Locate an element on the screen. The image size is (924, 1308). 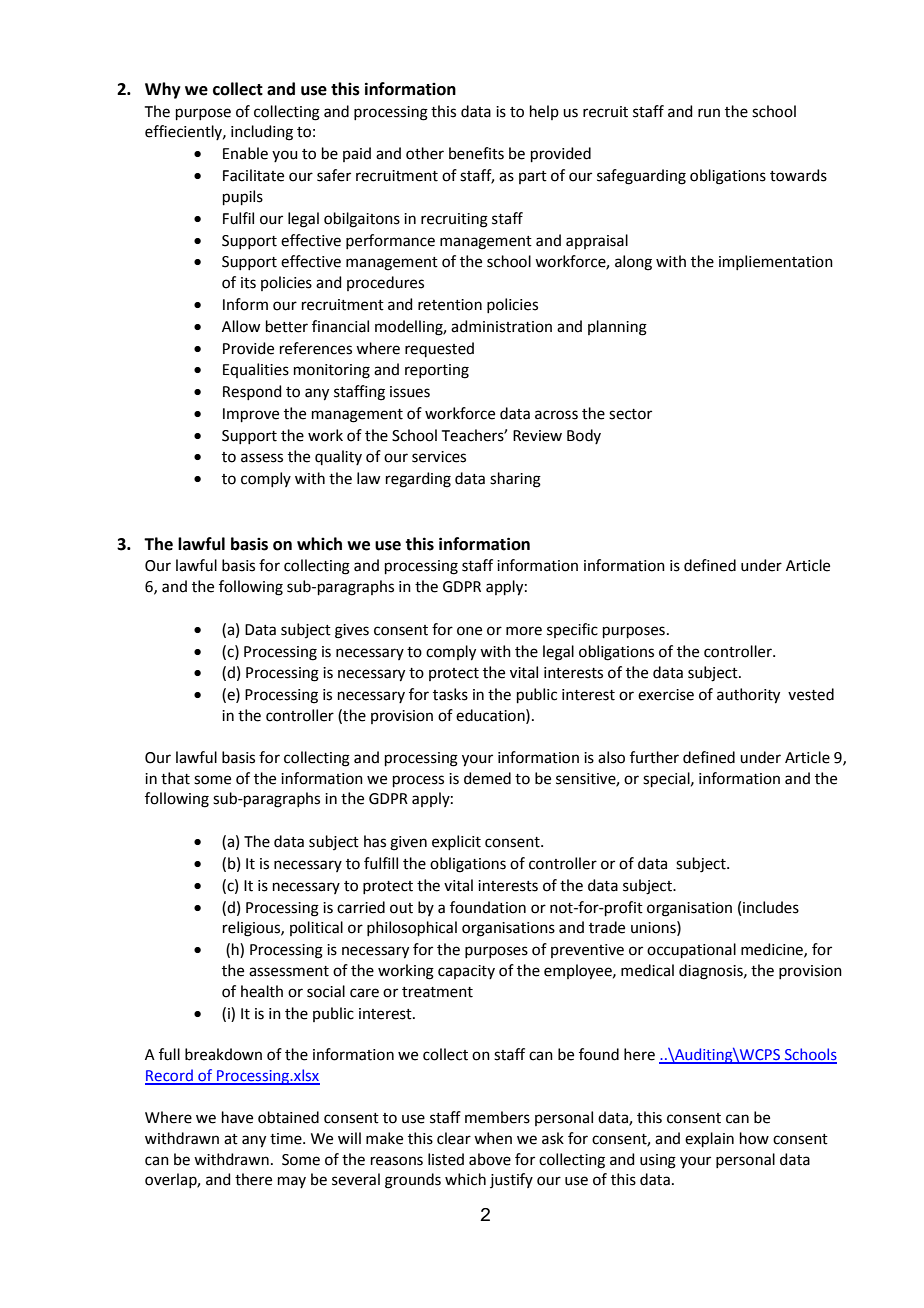
including is located at coordinates (262, 133).
